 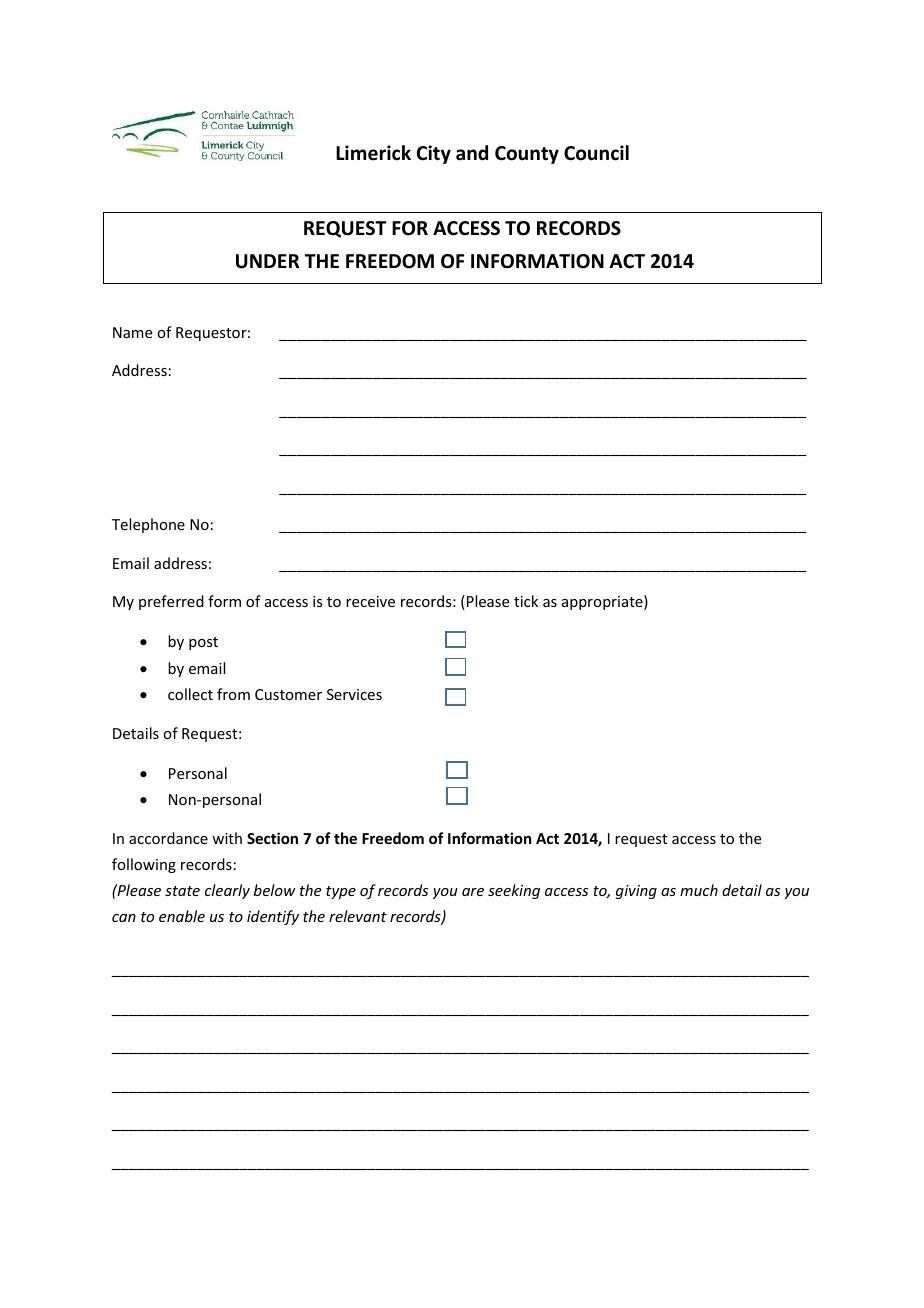 What do you see at coordinates (203, 643) in the document?
I see `post` at bounding box center [203, 643].
